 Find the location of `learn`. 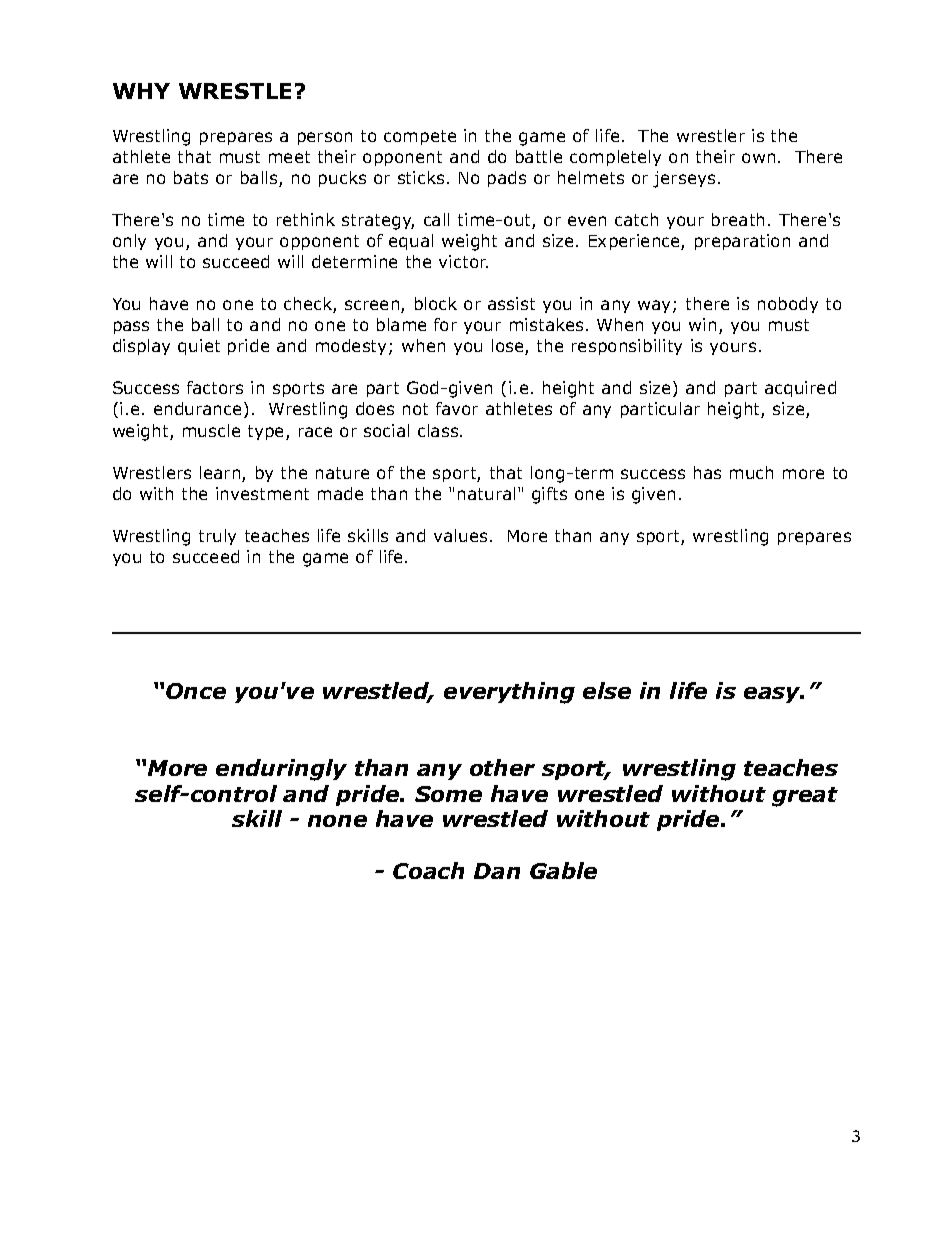

learn is located at coordinates (221, 474).
